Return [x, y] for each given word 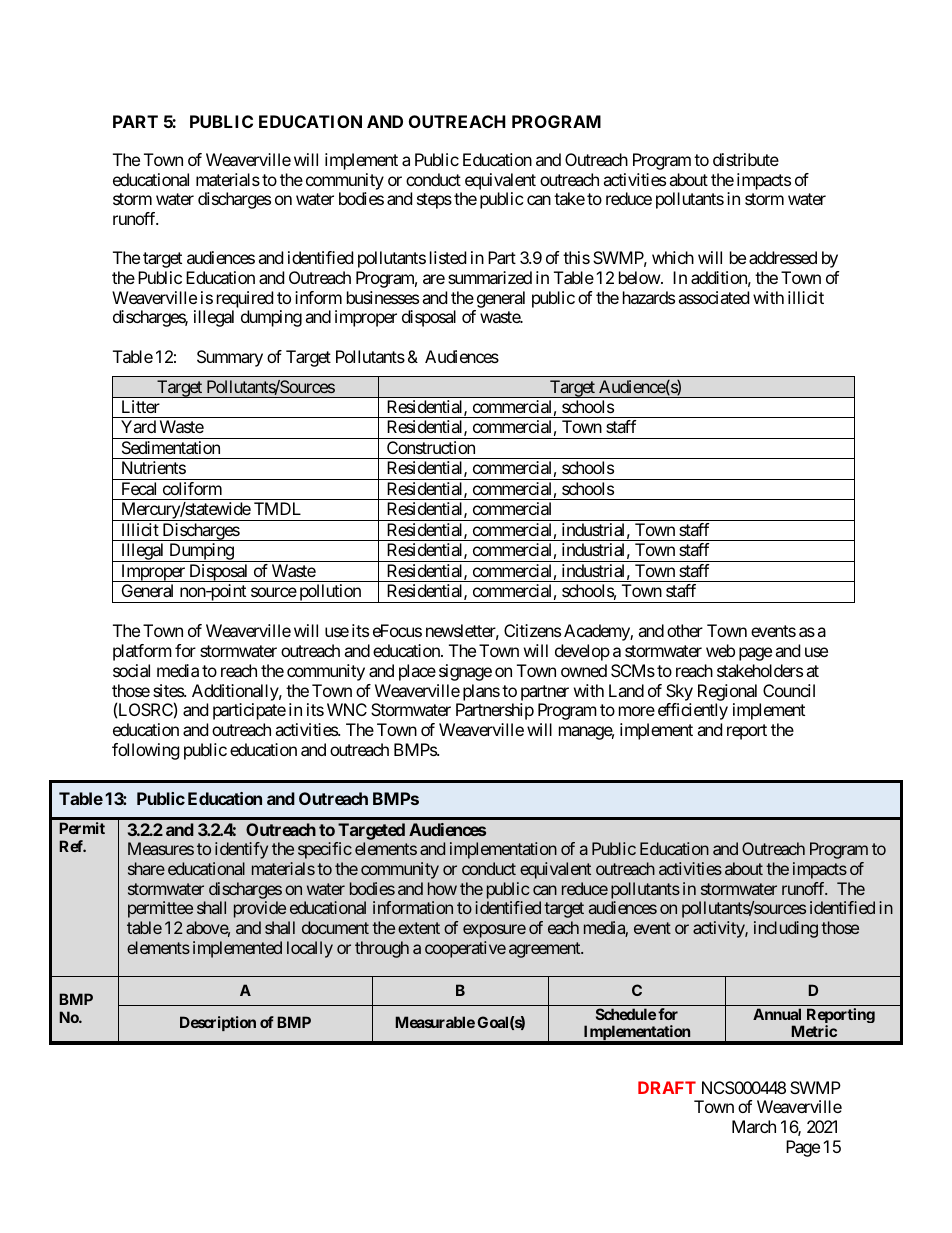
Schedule [626, 1014]
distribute [746, 159]
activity [719, 929]
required [245, 299]
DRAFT [667, 1087]
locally [310, 949]
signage [465, 672]
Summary [230, 358]
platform [142, 652]
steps [434, 201]
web [720, 650]
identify [241, 850]
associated [713, 297]
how [442, 888]
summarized [490, 277]
